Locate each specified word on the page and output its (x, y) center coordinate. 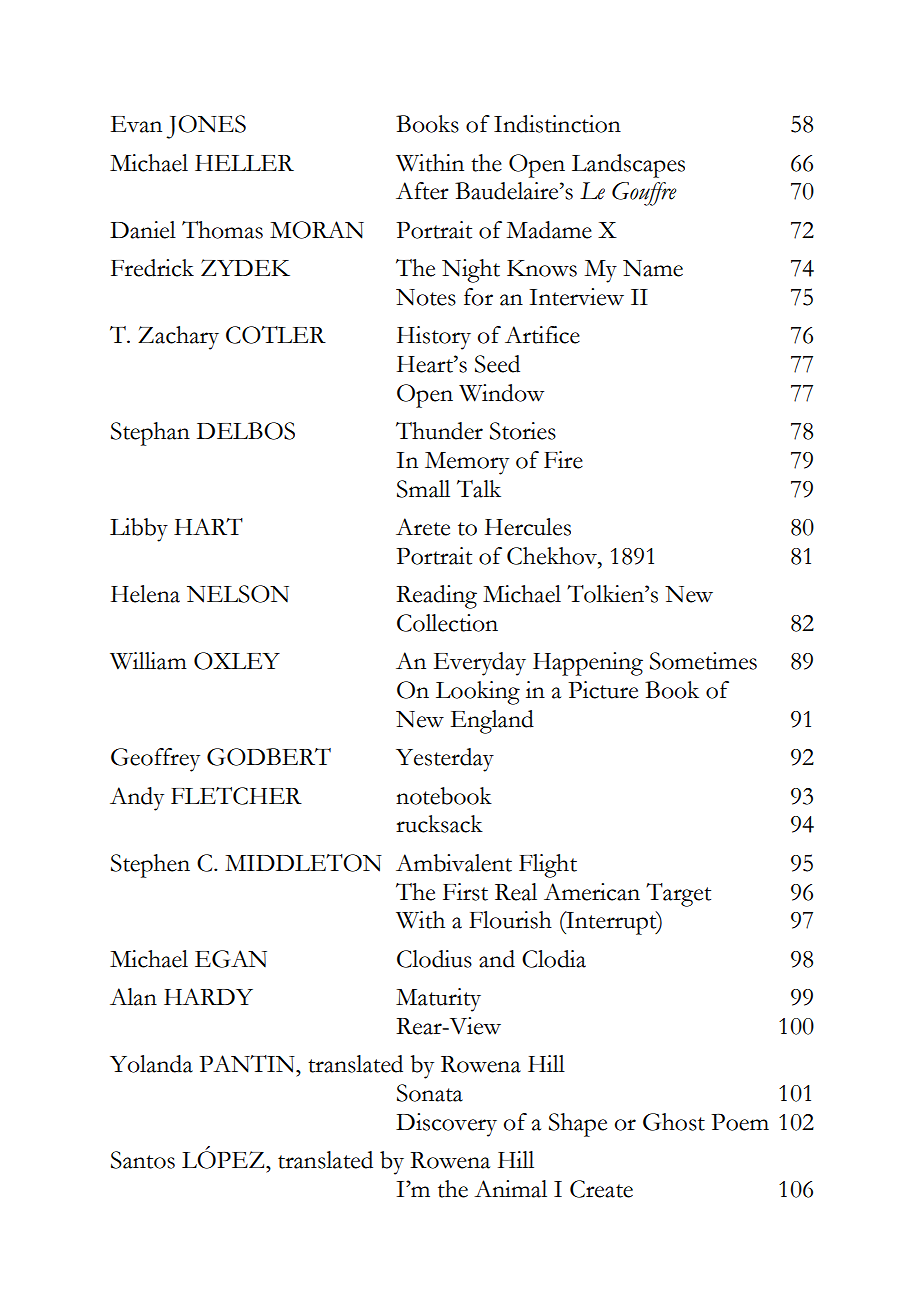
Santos (143, 1160)
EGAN (231, 959)
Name (653, 268)
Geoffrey (155, 760)
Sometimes (703, 661)
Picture (603, 690)
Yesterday (445, 760)
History (434, 338)
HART (208, 526)
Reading (436, 597)
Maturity (438, 1000)
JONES (206, 127)
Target (678, 895)
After (422, 191)
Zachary (178, 338)
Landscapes (628, 166)
